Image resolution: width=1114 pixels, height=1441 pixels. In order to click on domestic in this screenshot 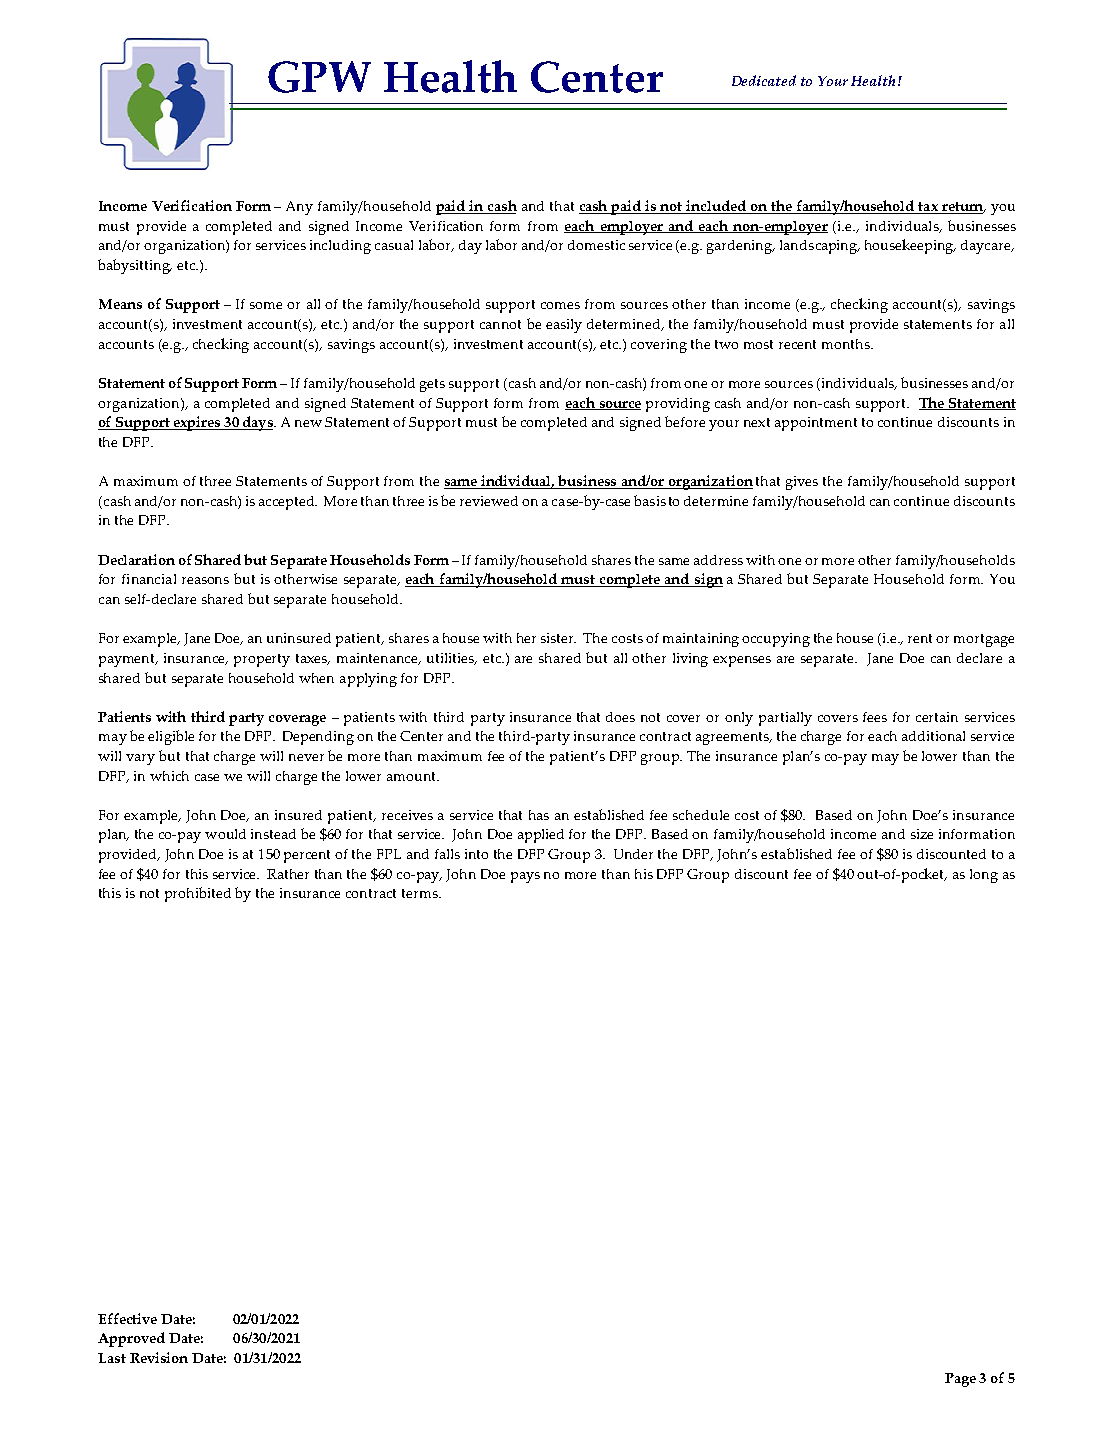, I will do `click(596, 245)`.
